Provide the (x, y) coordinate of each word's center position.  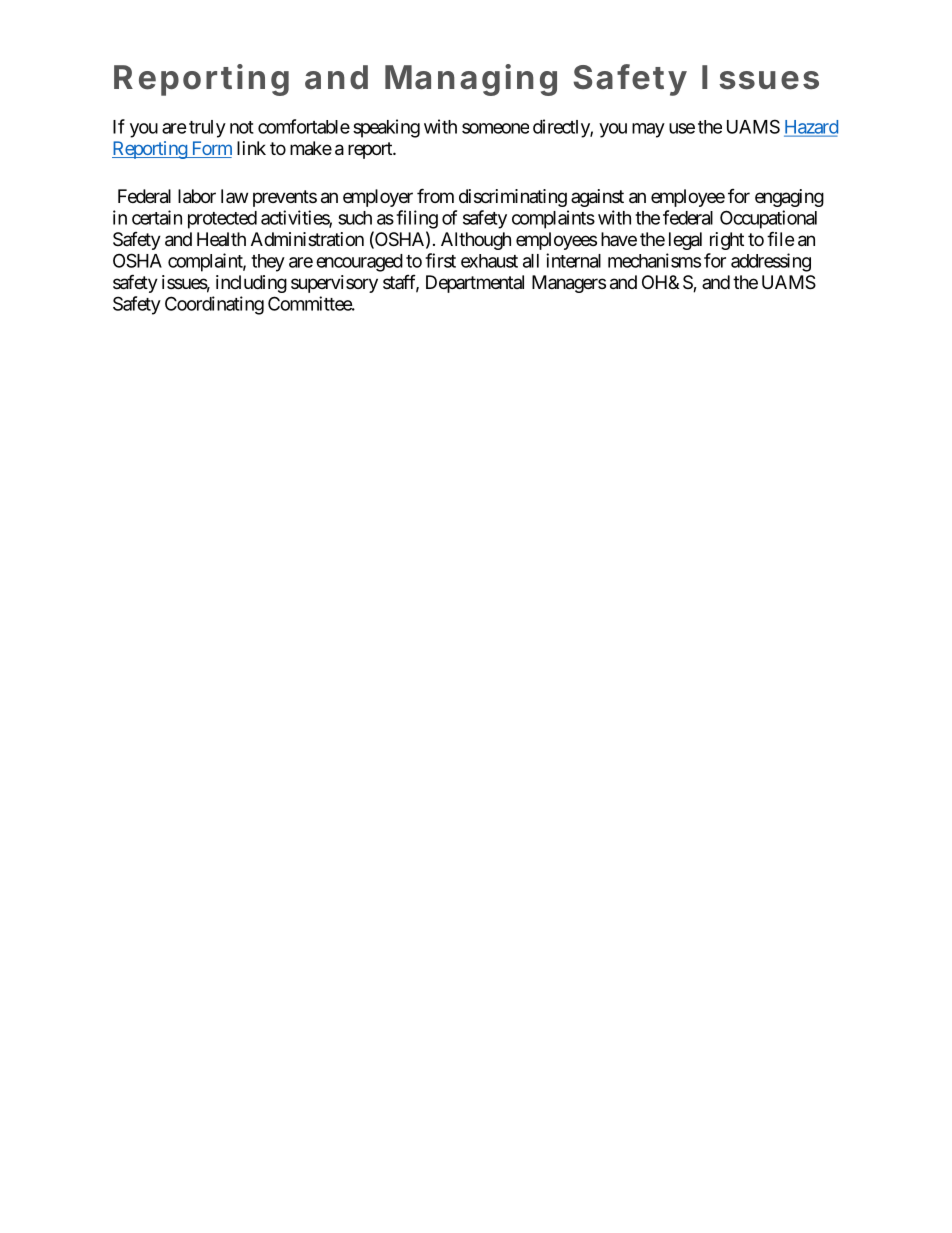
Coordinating (214, 305)
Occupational (768, 219)
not (242, 127)
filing (417, 219)
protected (222, 220)
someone (495, 128)
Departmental (475, 284)
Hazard (811, 128)
